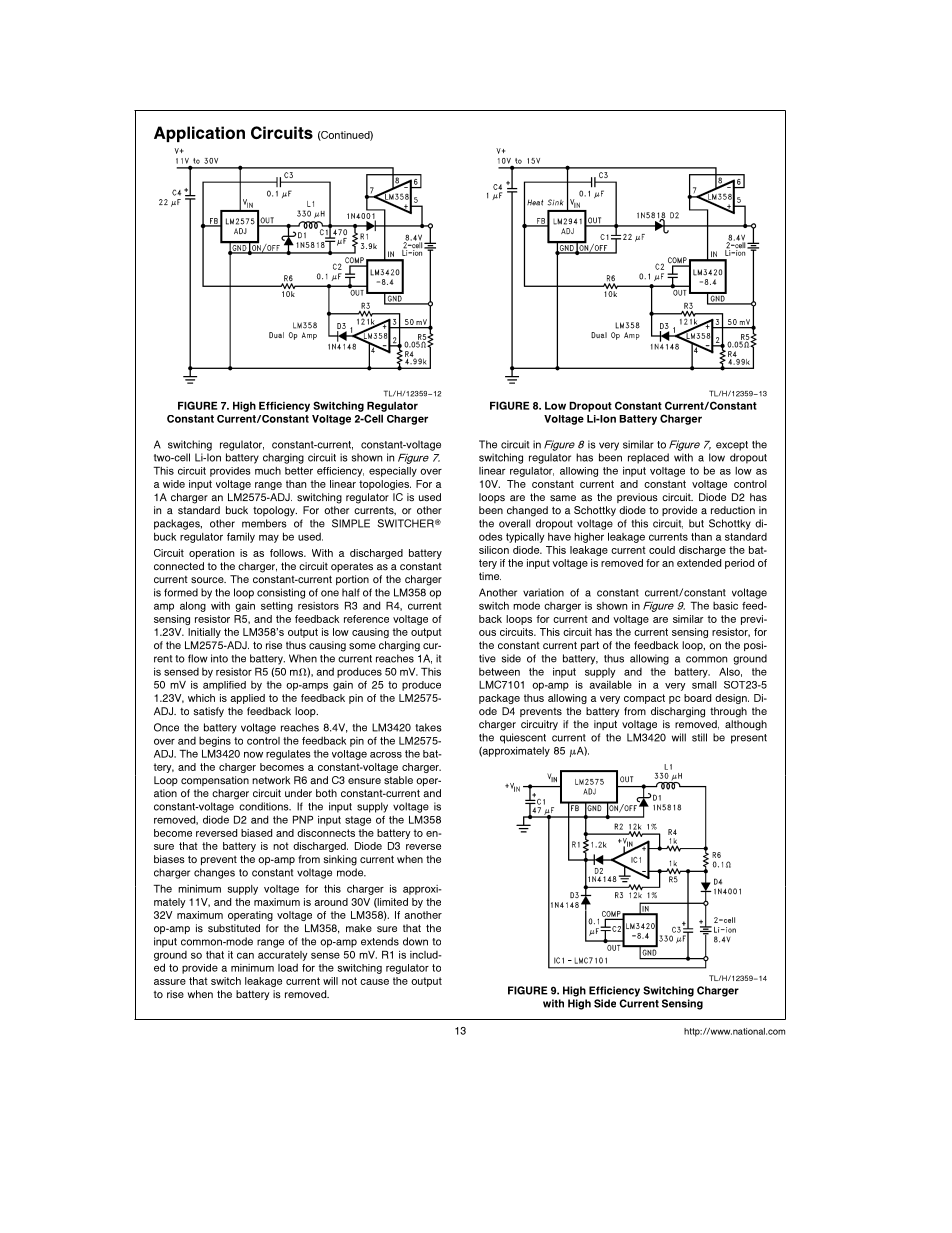  What do you see at coordinates (245, 955) in the screenshot?
I see `can` at bounding box center [245, 955].
